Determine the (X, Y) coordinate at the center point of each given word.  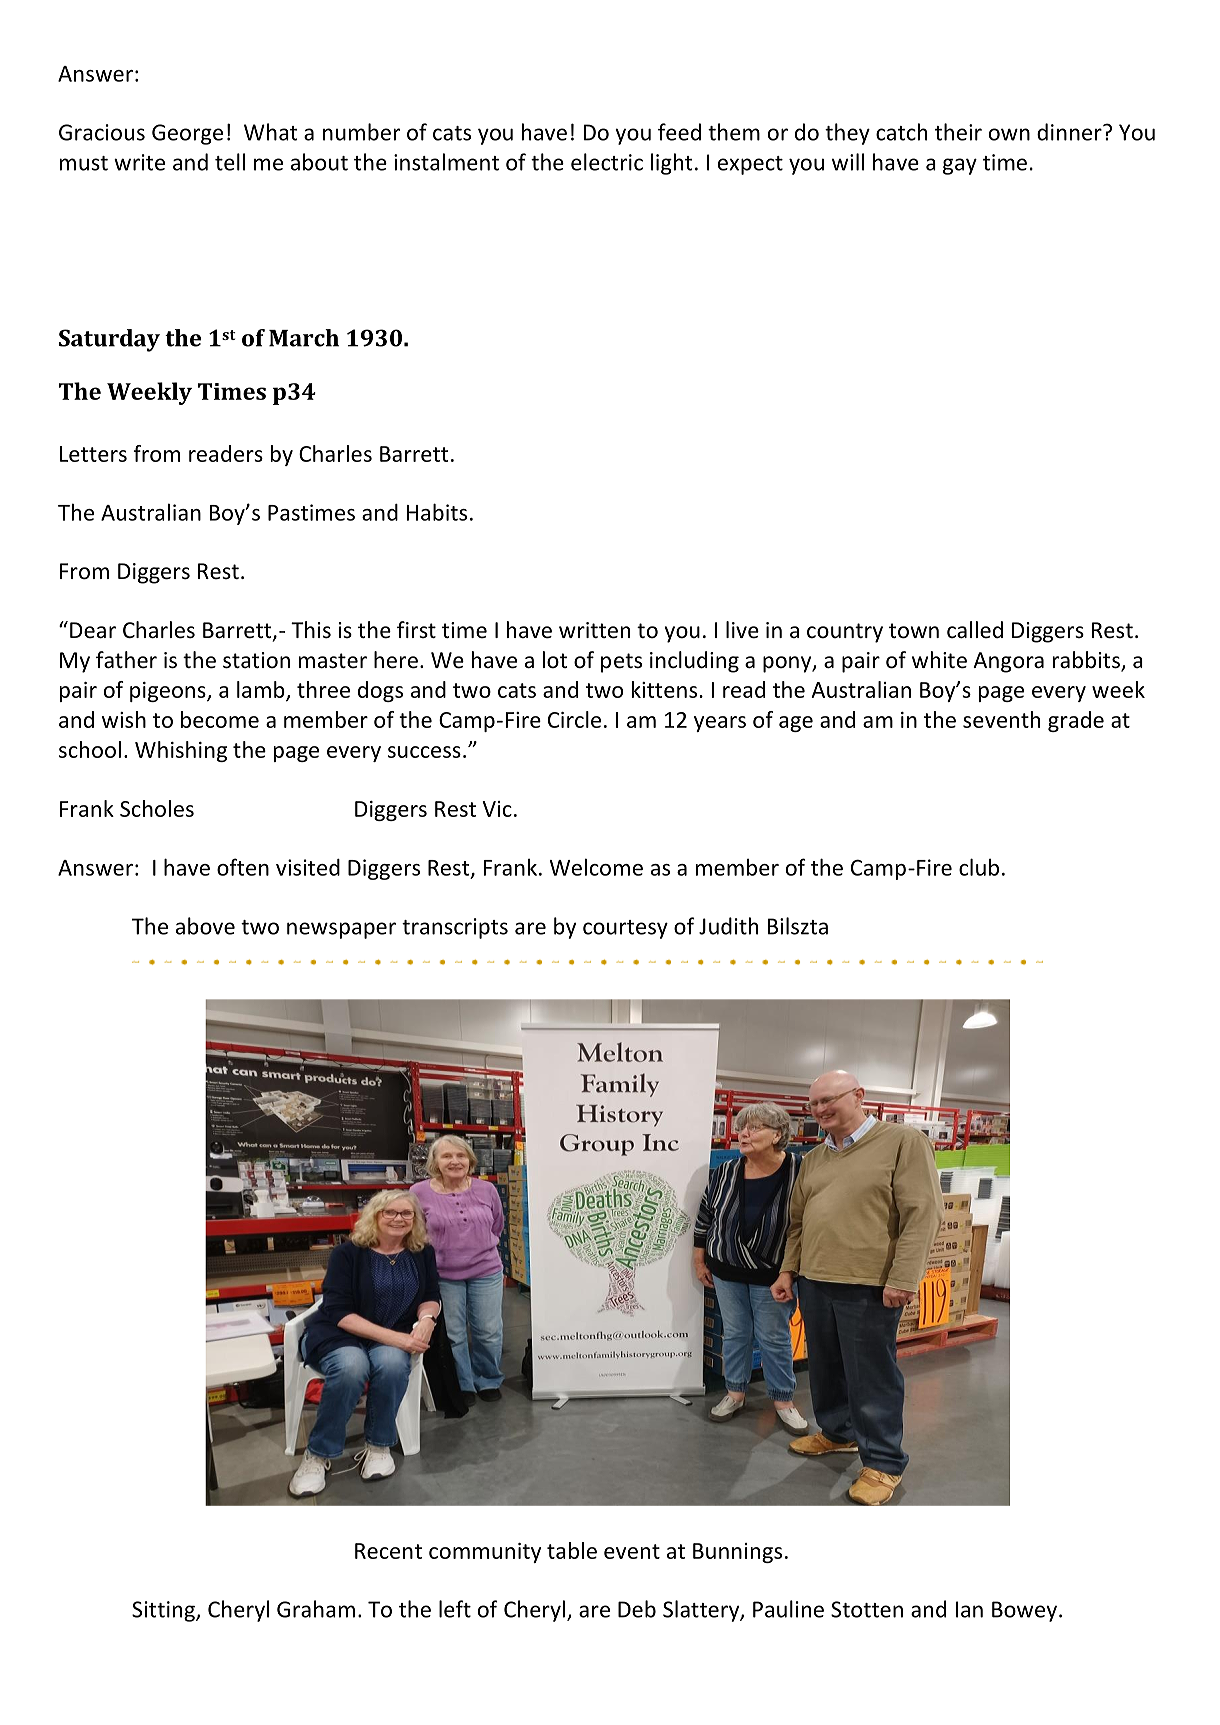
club (979, 867)
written (594, 630)
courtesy (625, 929)
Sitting (164, 1611)
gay (960, 166)
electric (607, 162)
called (975, 630)
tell (230, 162)
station (256, 660)
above (205, 926)
